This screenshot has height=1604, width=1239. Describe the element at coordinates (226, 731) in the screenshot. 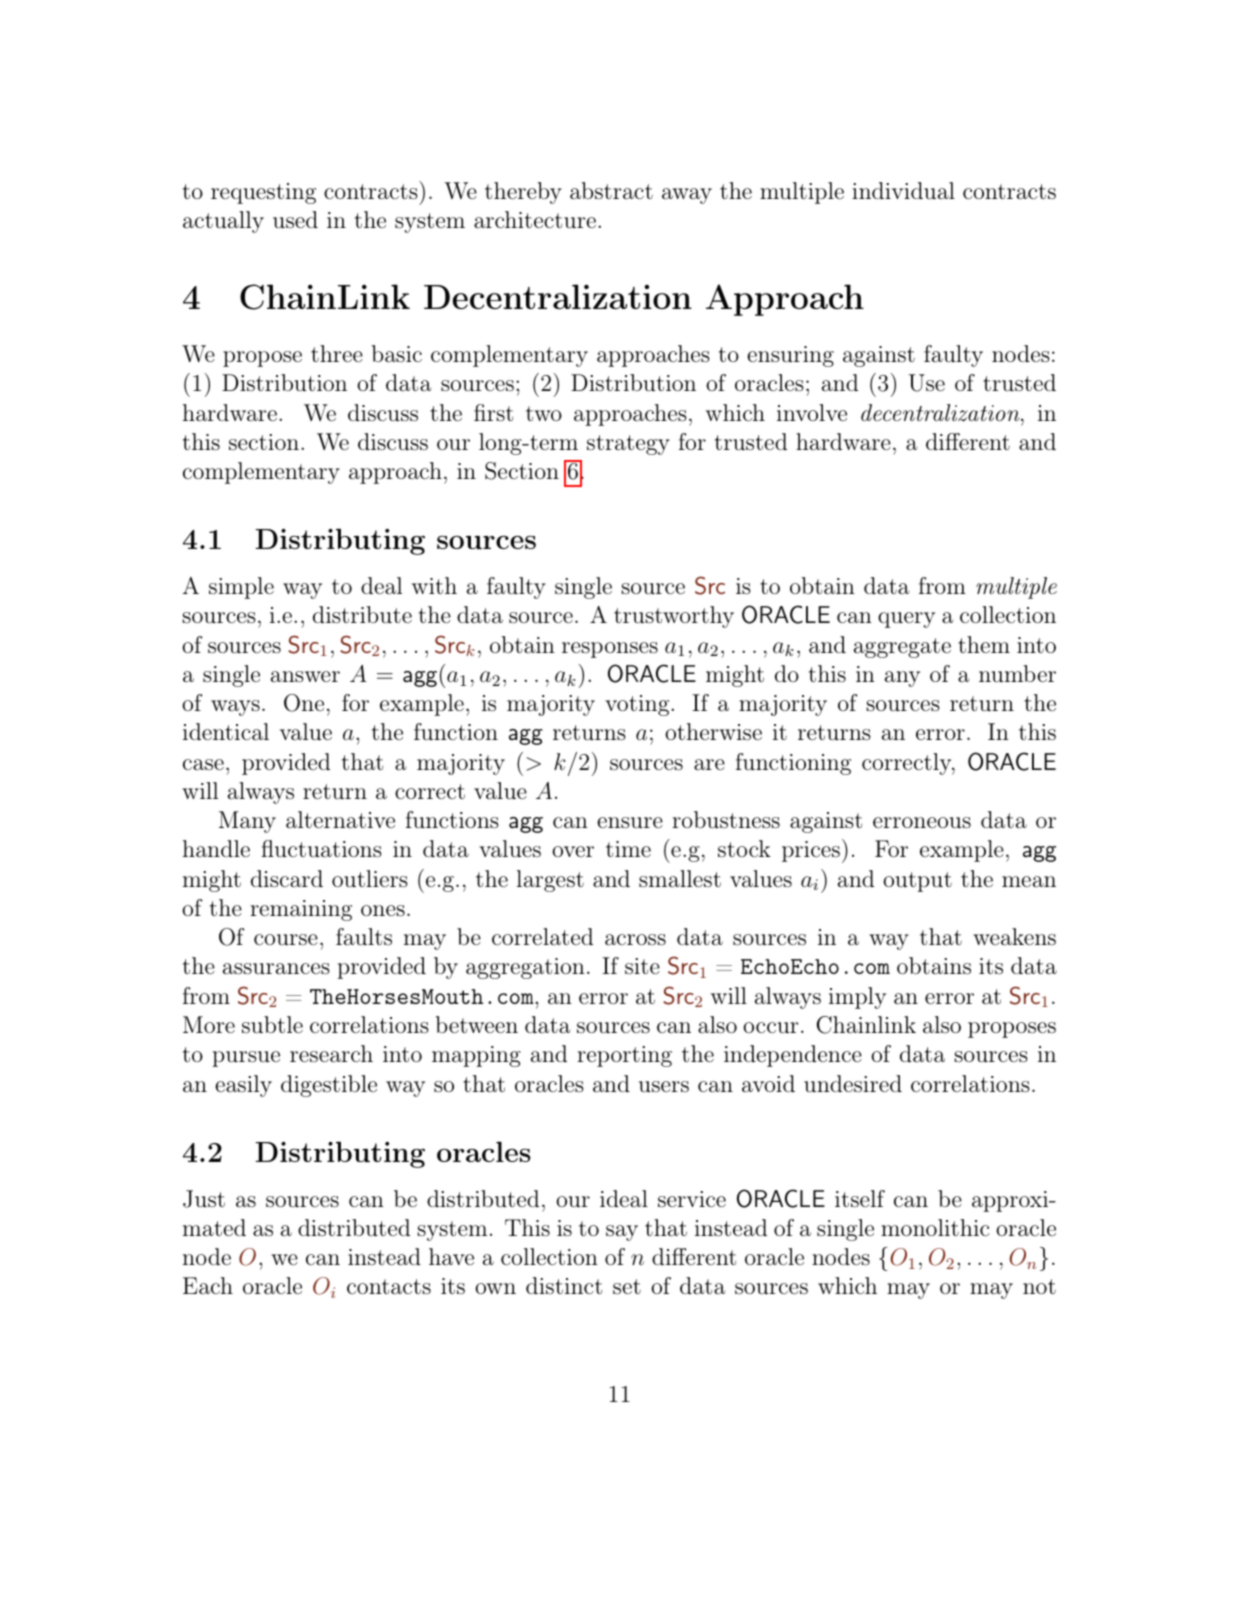

I see `identical` at that location.
